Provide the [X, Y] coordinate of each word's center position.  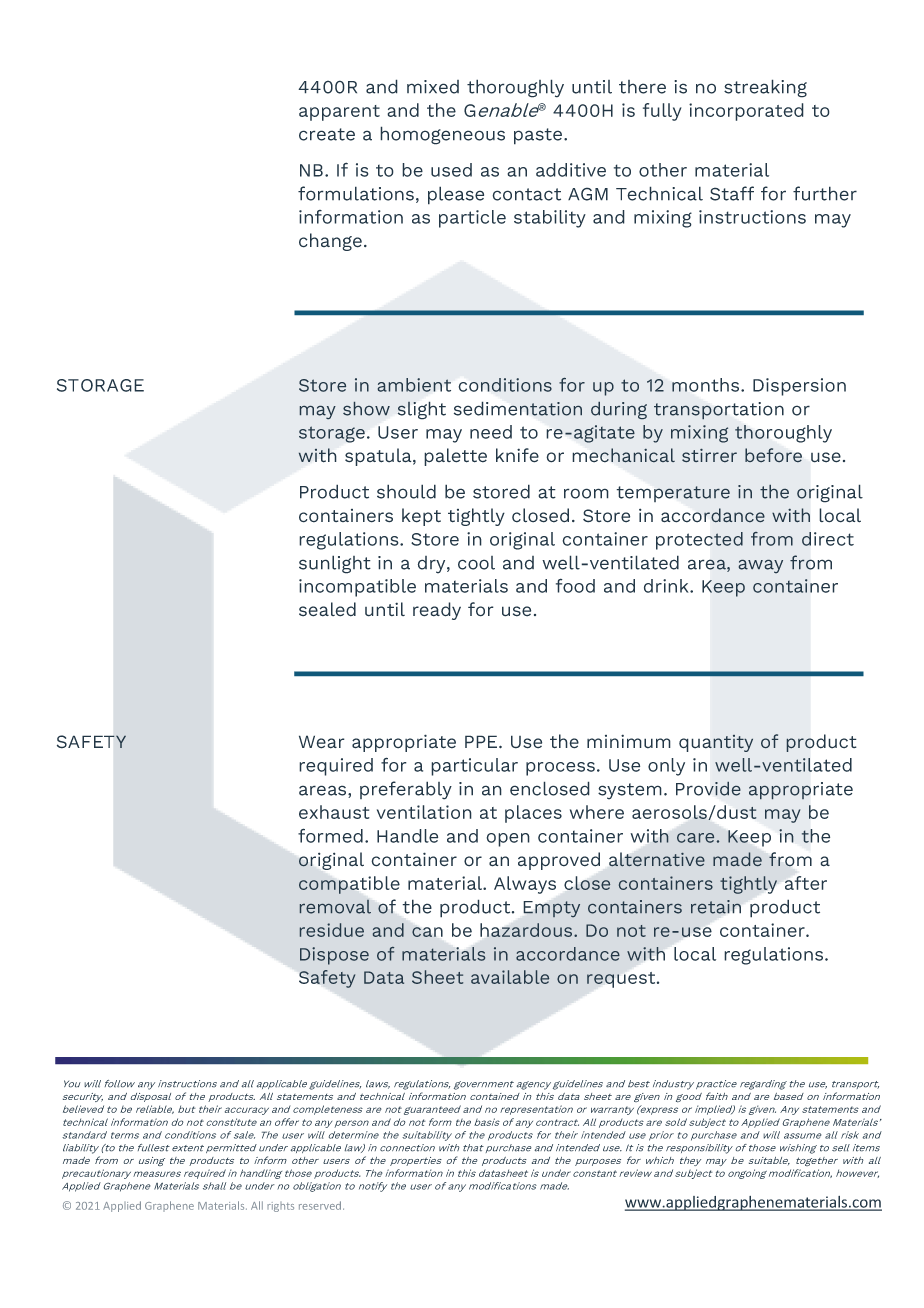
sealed [327, 609]
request [622, 980]
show [366, 409]
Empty [552, 909]
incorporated [746, 112]
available [510, 977]
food [575, 585]
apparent [339, 113]
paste [538, 136]
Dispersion [799, 387]
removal [335, 907]
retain [716, 907]
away [761, 566]
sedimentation [518, 409]
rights [280, 1207]
